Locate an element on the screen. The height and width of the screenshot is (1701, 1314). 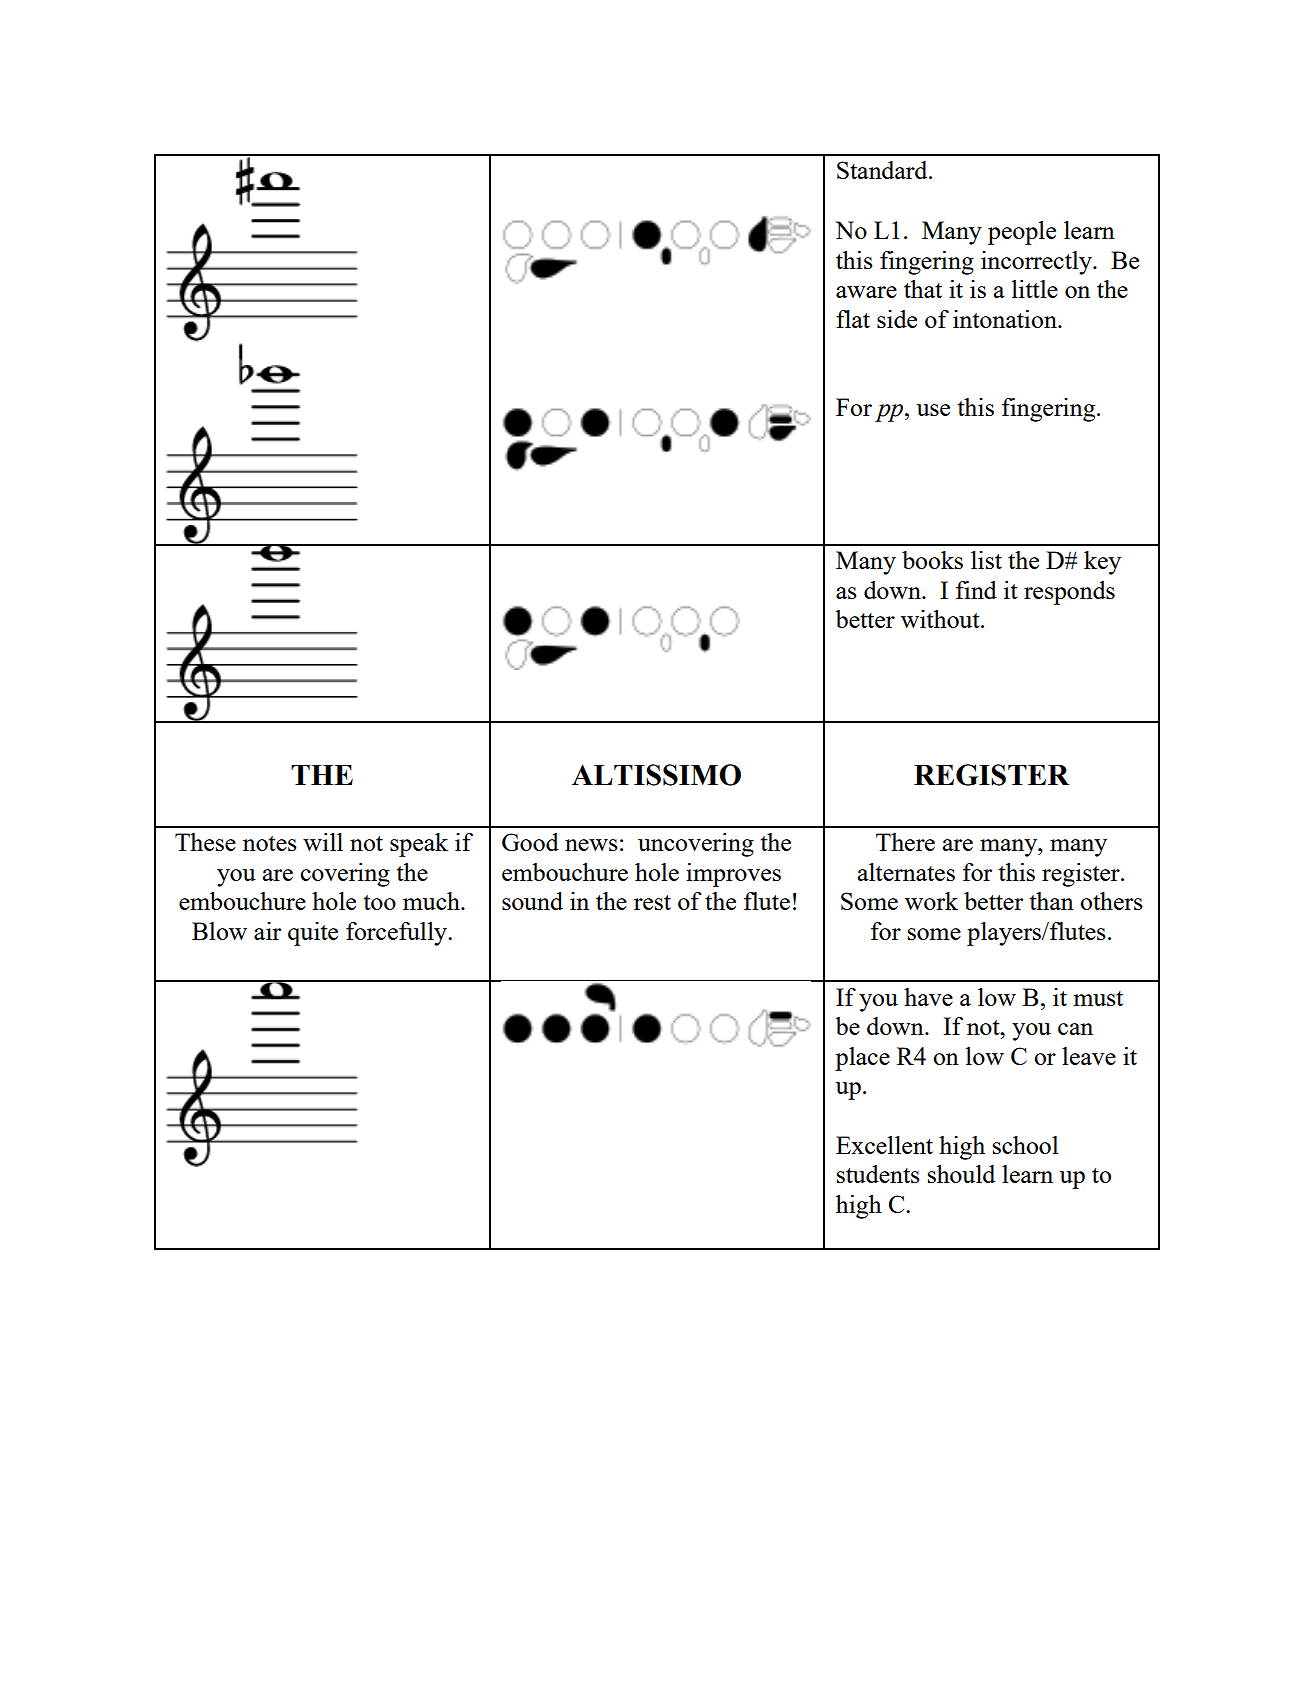
news is located at coordinates (591, 845).
